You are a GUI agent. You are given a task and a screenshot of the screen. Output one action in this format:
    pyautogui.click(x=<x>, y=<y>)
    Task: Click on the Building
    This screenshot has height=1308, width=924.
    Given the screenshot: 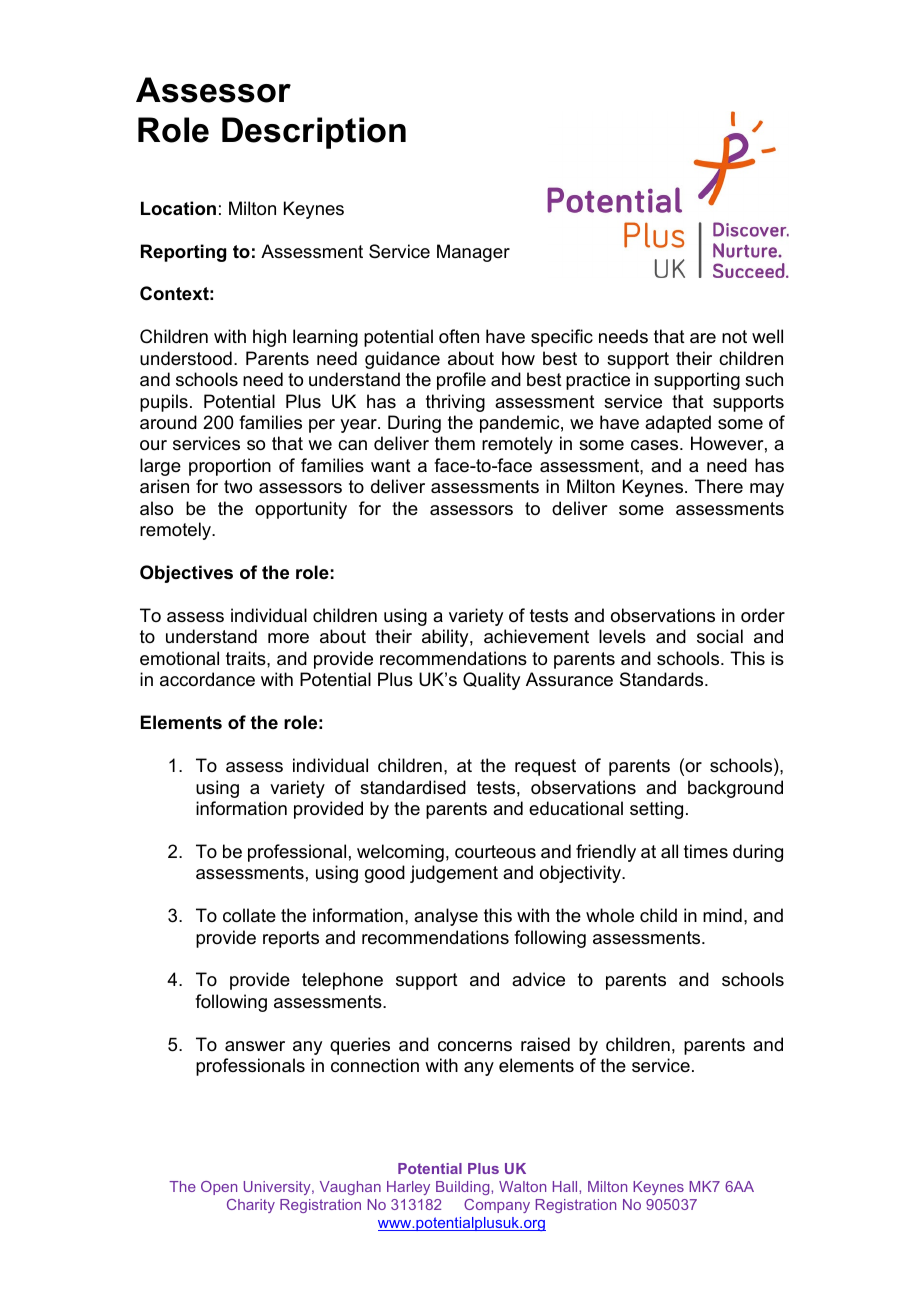 What is the action you would take?
    pyautogui.click(x=464, y=1188)
